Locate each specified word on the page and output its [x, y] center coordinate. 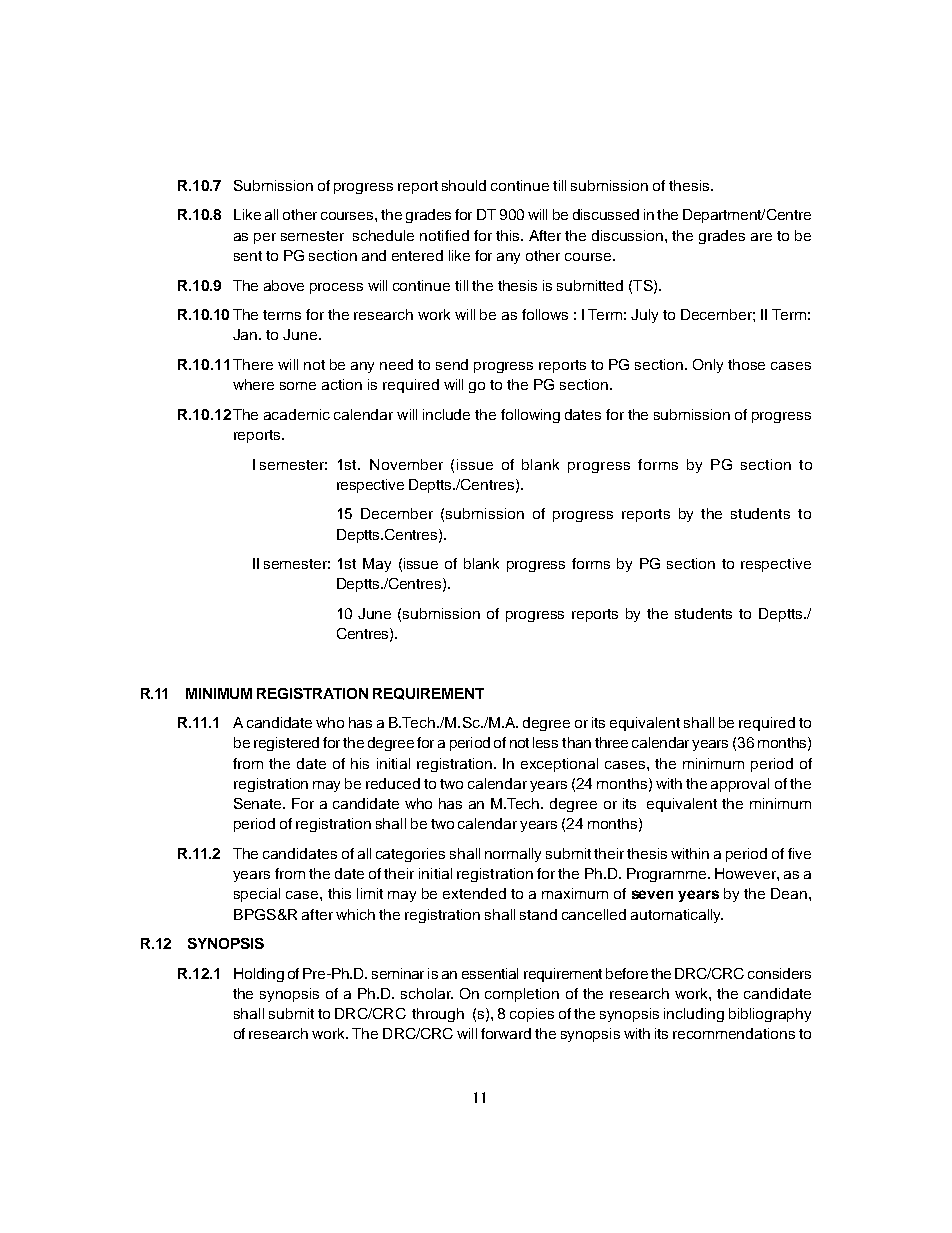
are [761, 237]
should [464, 185]
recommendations [734, 1033]
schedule [383, 235]
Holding [259, 975]
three [611, 742]
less [545, 742]
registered [286, 744]
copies [532, 1015]
